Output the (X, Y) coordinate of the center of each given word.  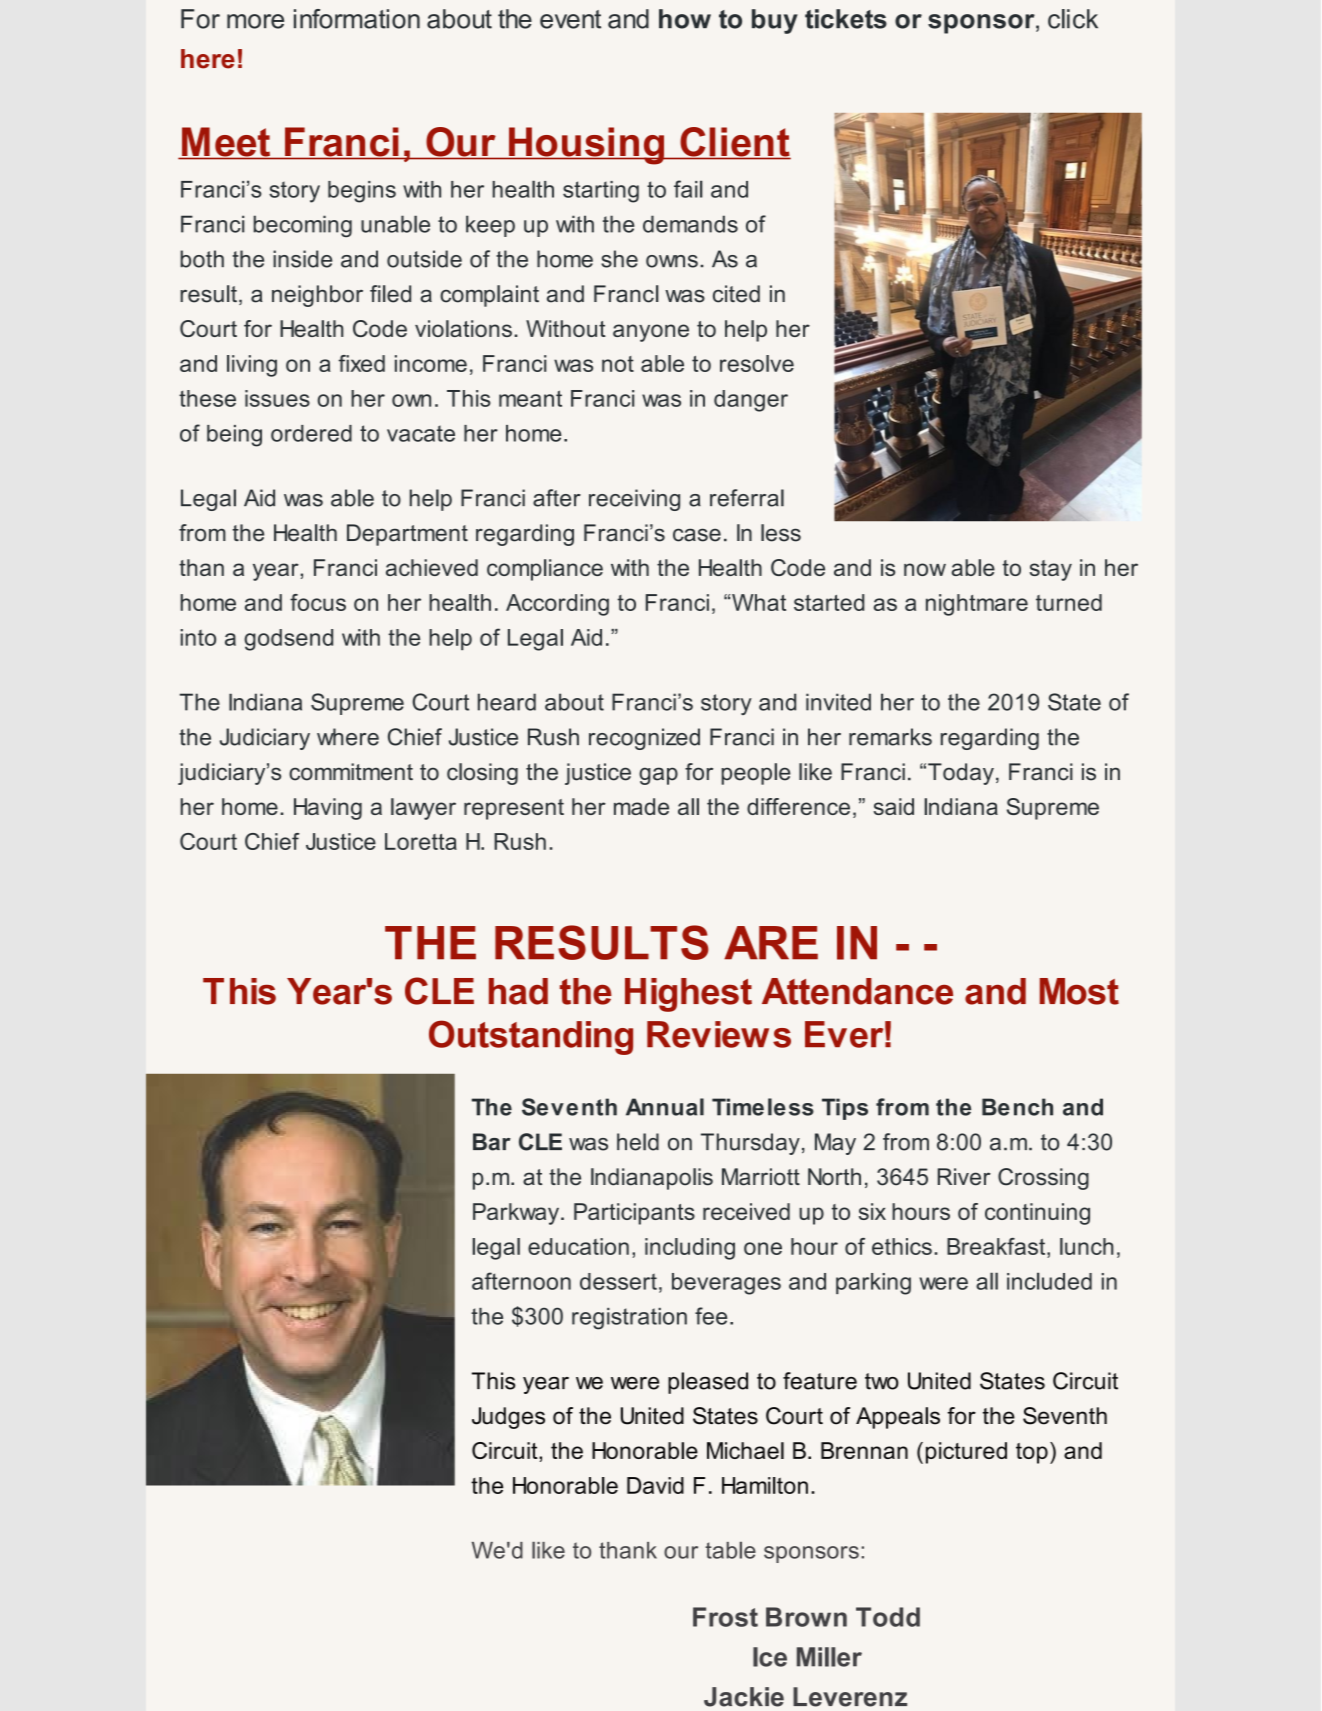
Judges (508, 1418)
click (1073, 19)
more (255, 21)
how (685, 19)
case (697, 535)
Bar (492, 1142)
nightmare (977, 605)
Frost (725, 1617)
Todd (888, 1617)
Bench (1017, 1107)
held (638, 1142)
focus (318, 602)
